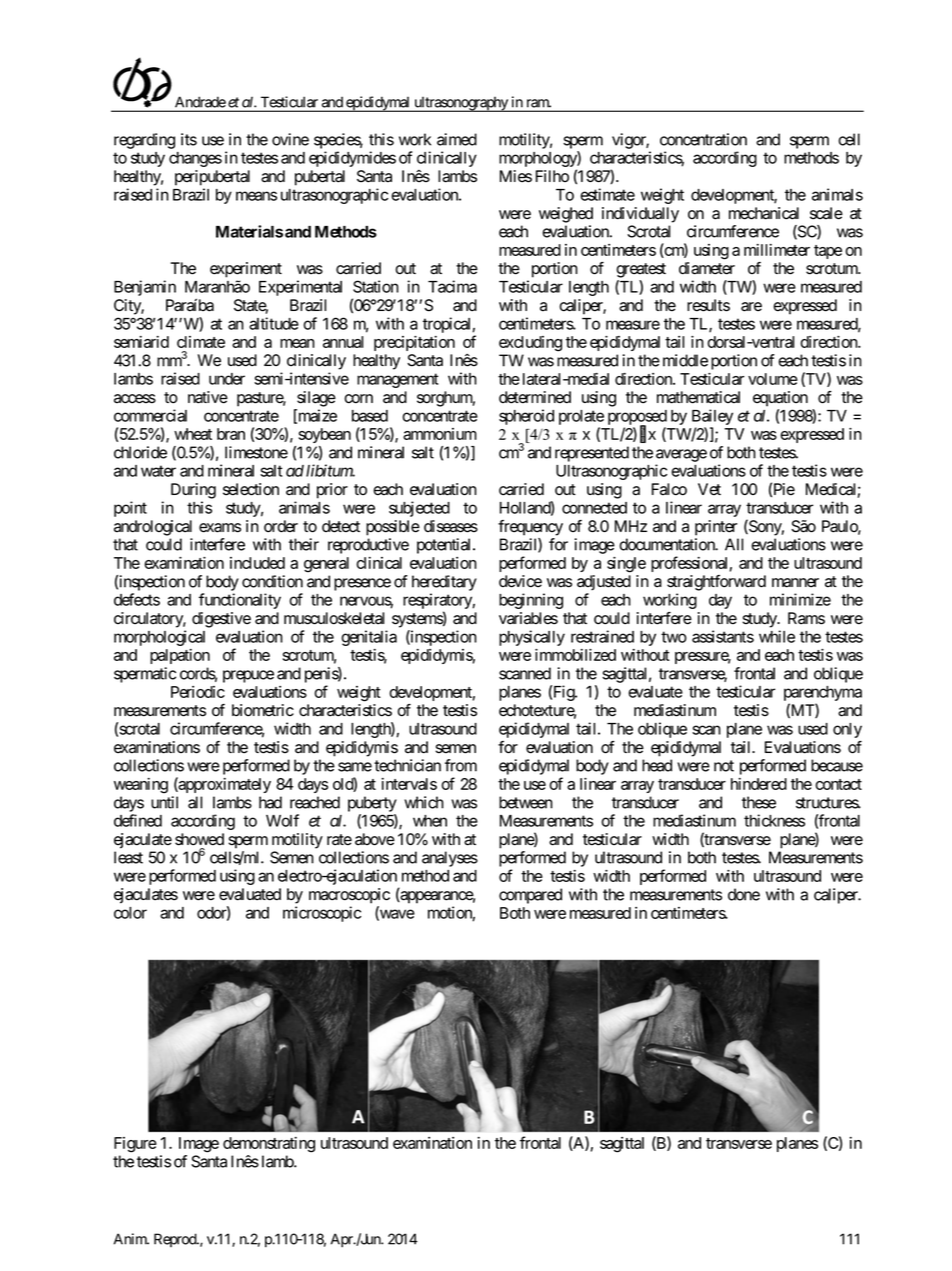 This screenshot has width=952, height=1271. Describe the element at coordinates (759, 784) in the screenshot. I see `hindered` at that location.
